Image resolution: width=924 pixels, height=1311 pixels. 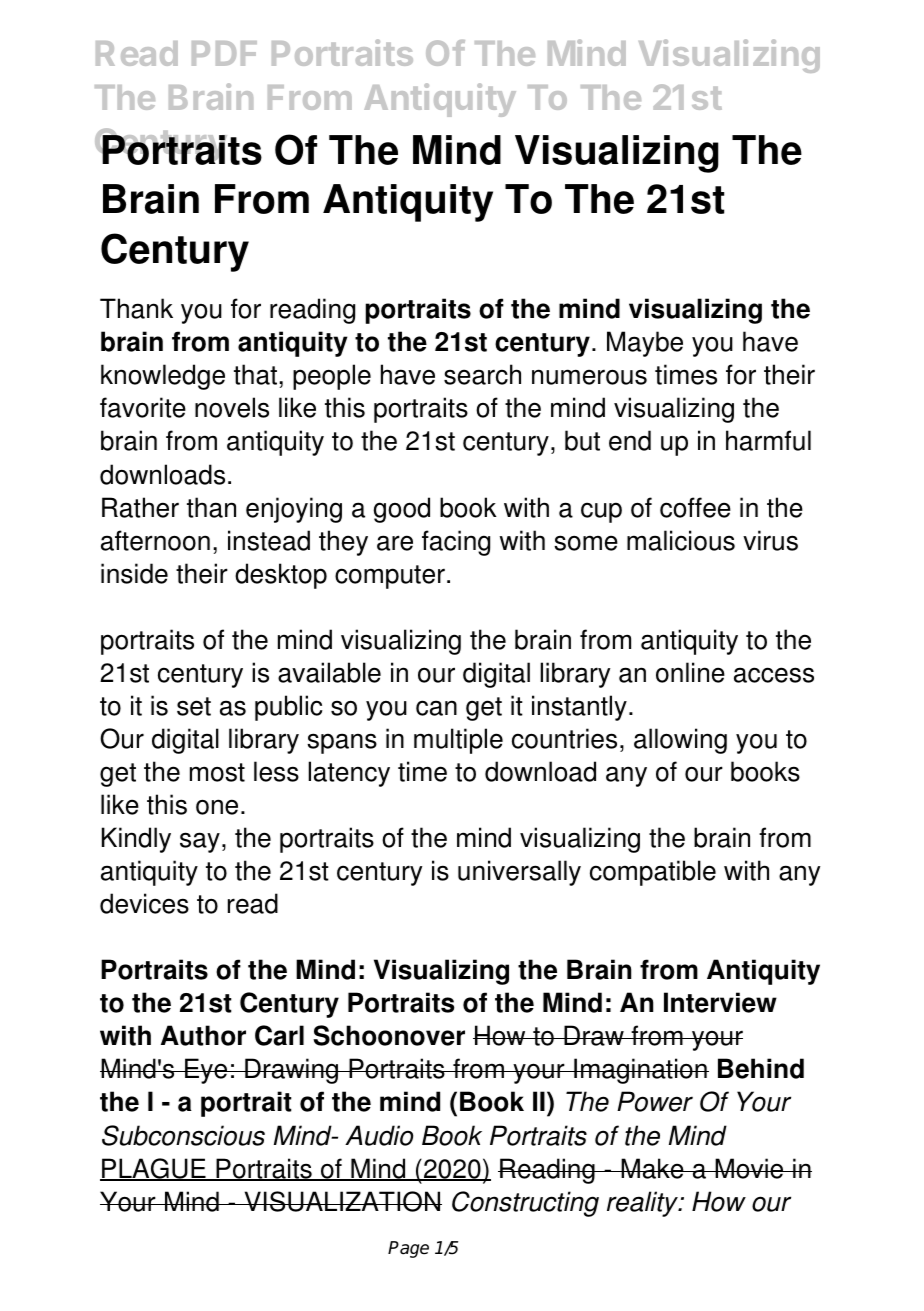 What do you see at coordinates (519, 873) in the image?
I see `universally` at bounding box center [519, 873].
